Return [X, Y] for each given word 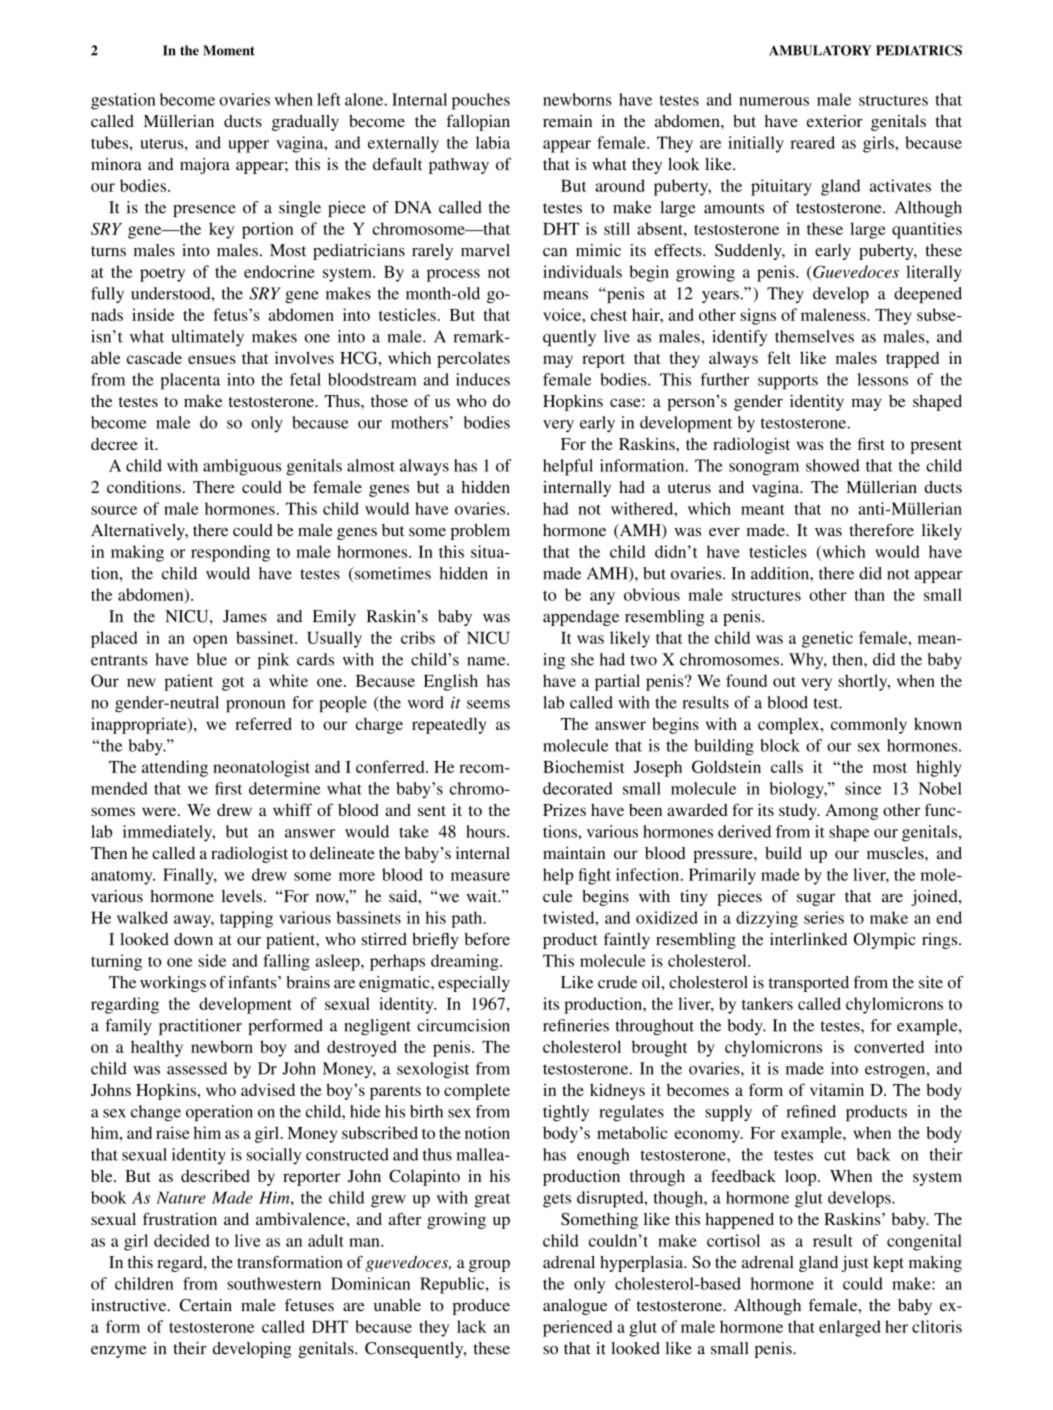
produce [481, 1307]
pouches [481, 101]
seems [488, 704]
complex [790, 725]
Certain [206, 1305]
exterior [835, 121]
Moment [229, 50]
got [233, 684]
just [855, 1264]
